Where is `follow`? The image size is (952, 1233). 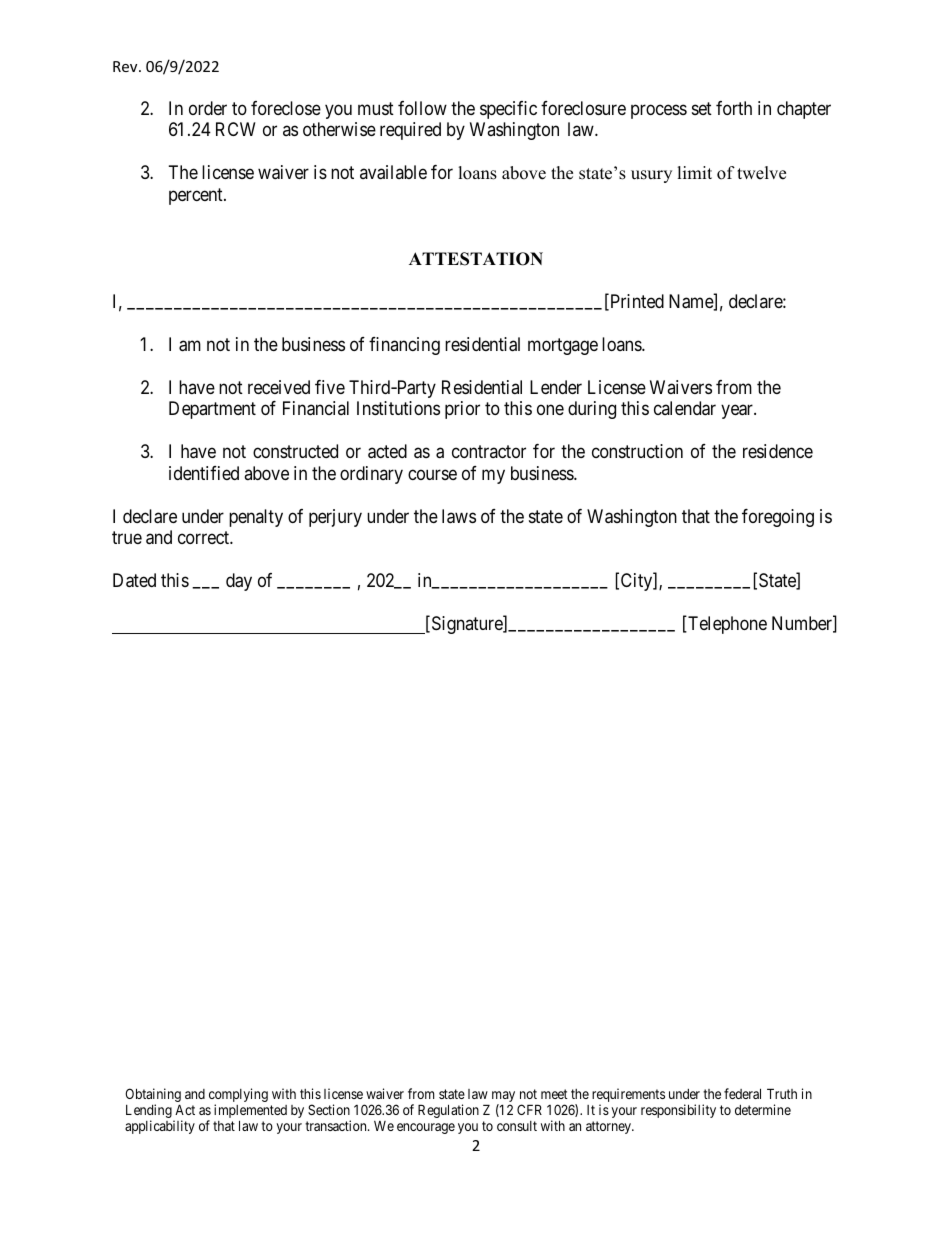 follow is located at coordinates (422, 108).
